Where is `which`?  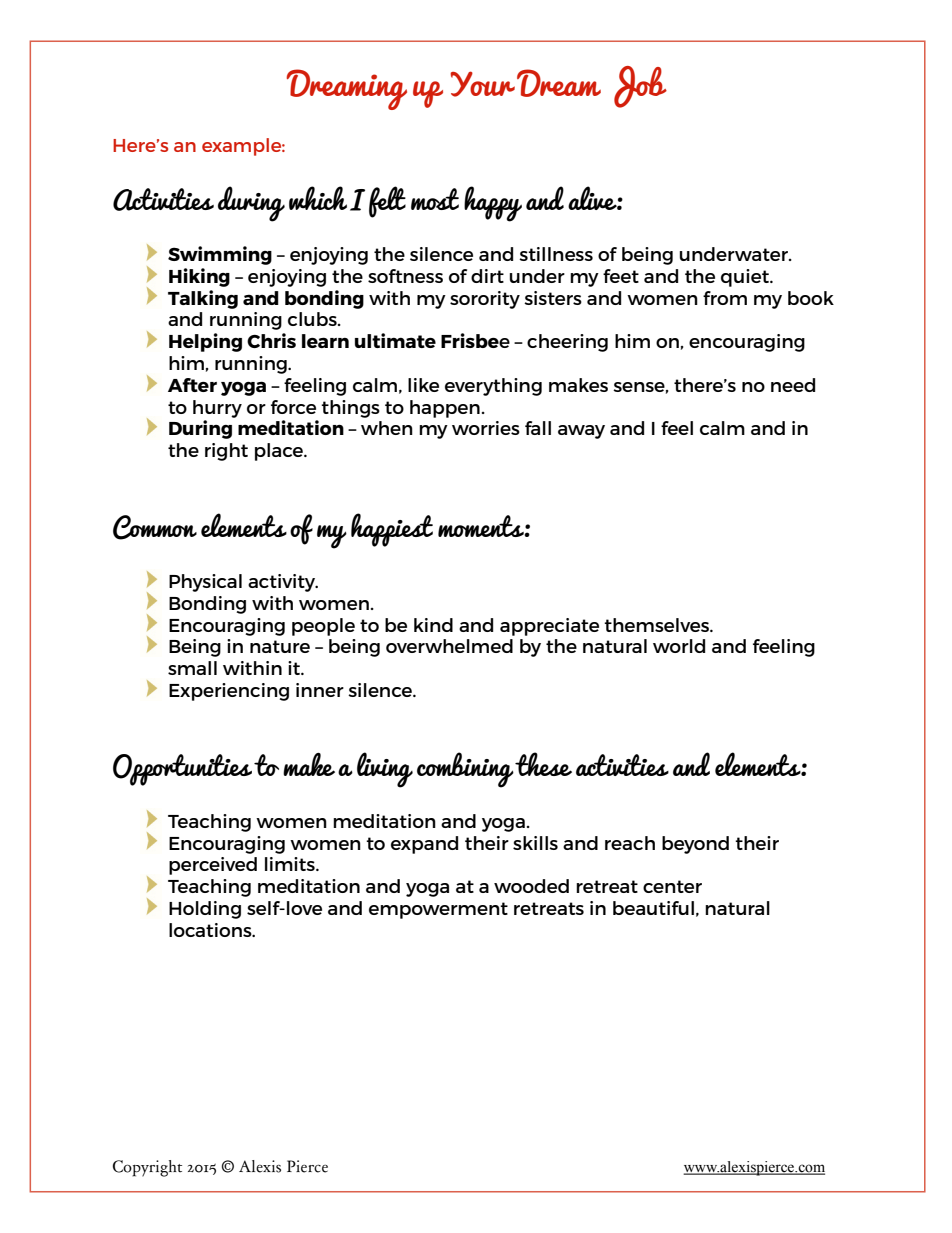 which is located at coordinates (318, 198).
